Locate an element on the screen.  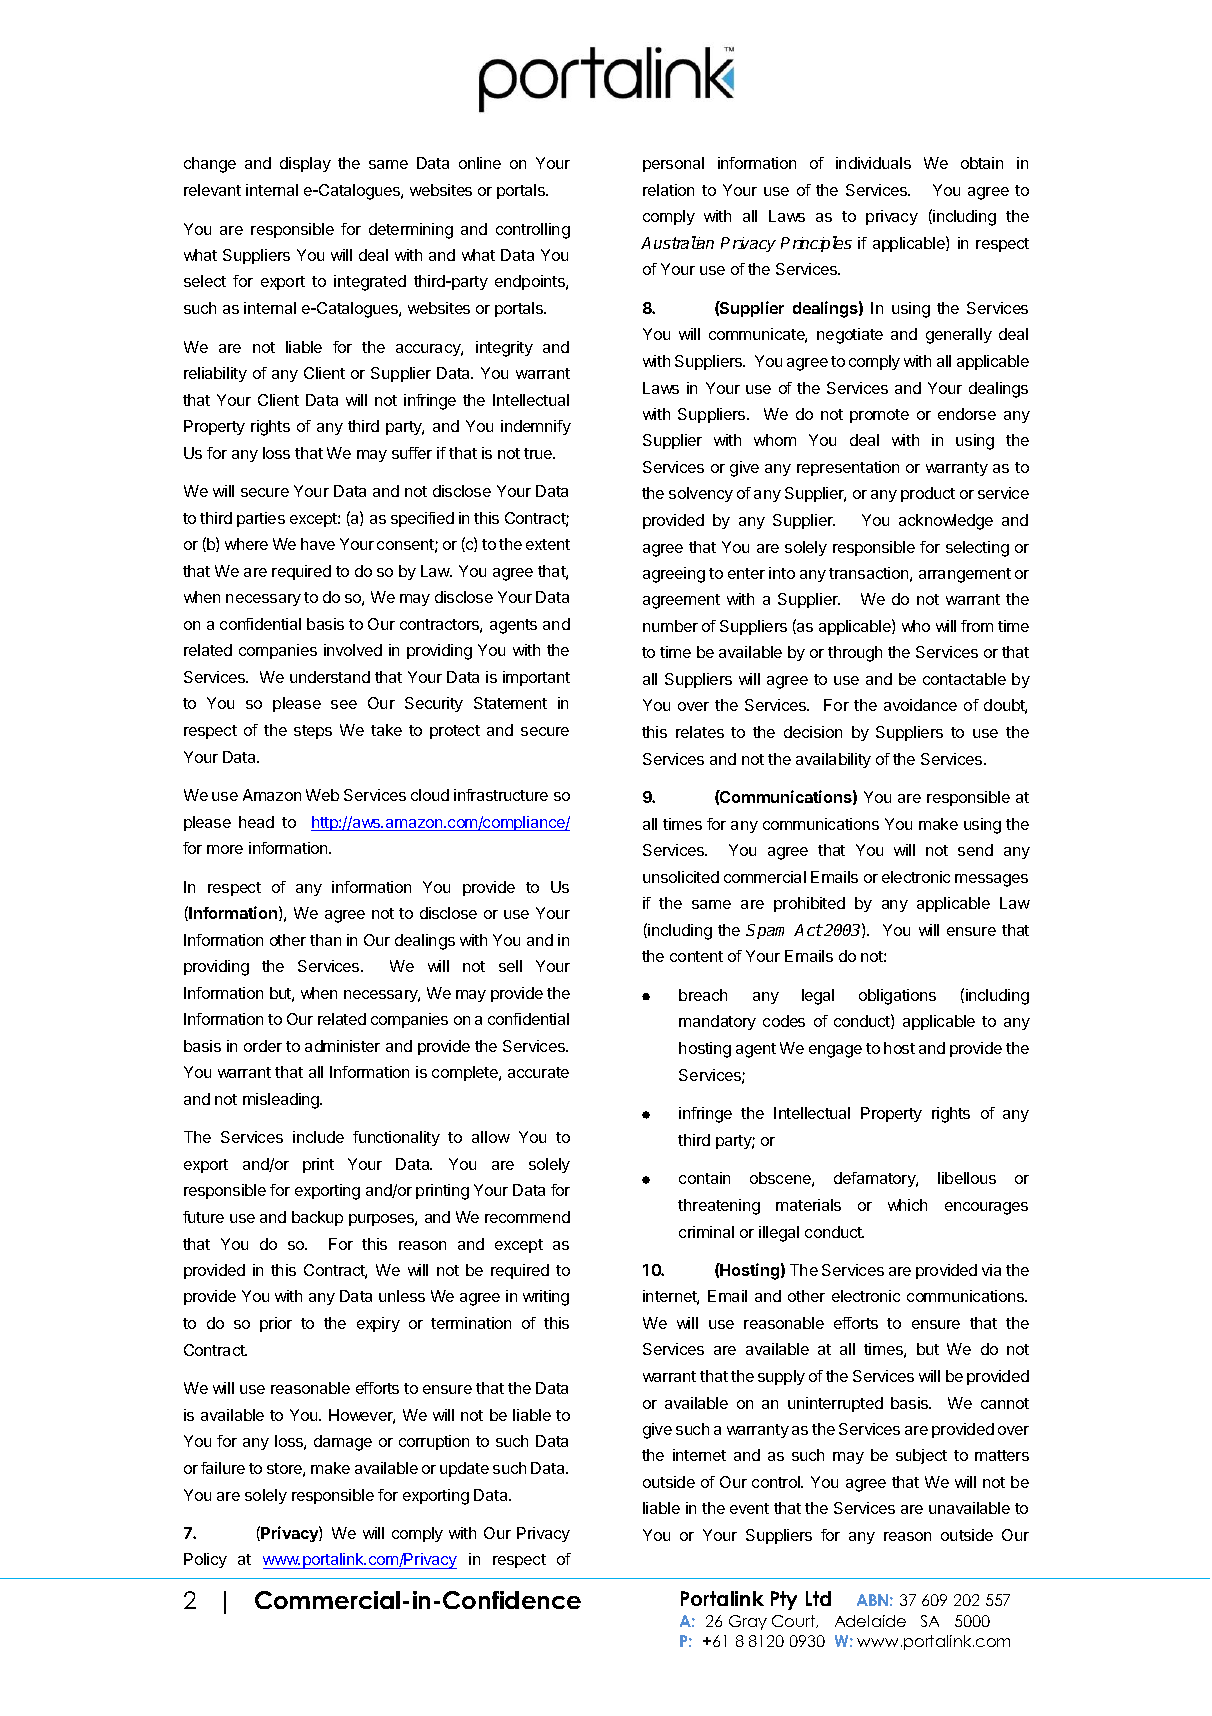
send is located at coordinates (975, 850).
